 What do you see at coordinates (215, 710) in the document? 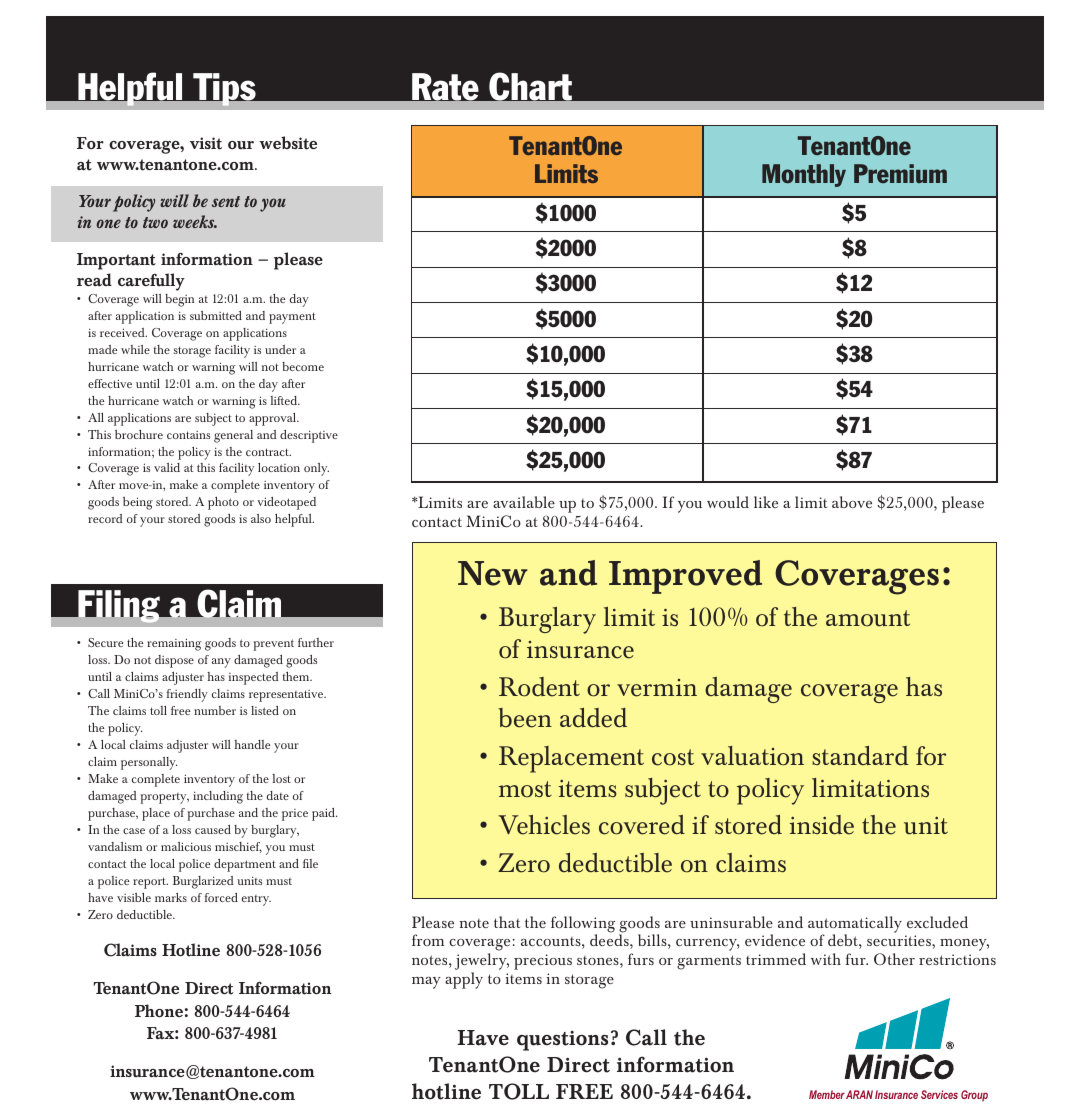
I see `number` at bounding box center [215, 710].
